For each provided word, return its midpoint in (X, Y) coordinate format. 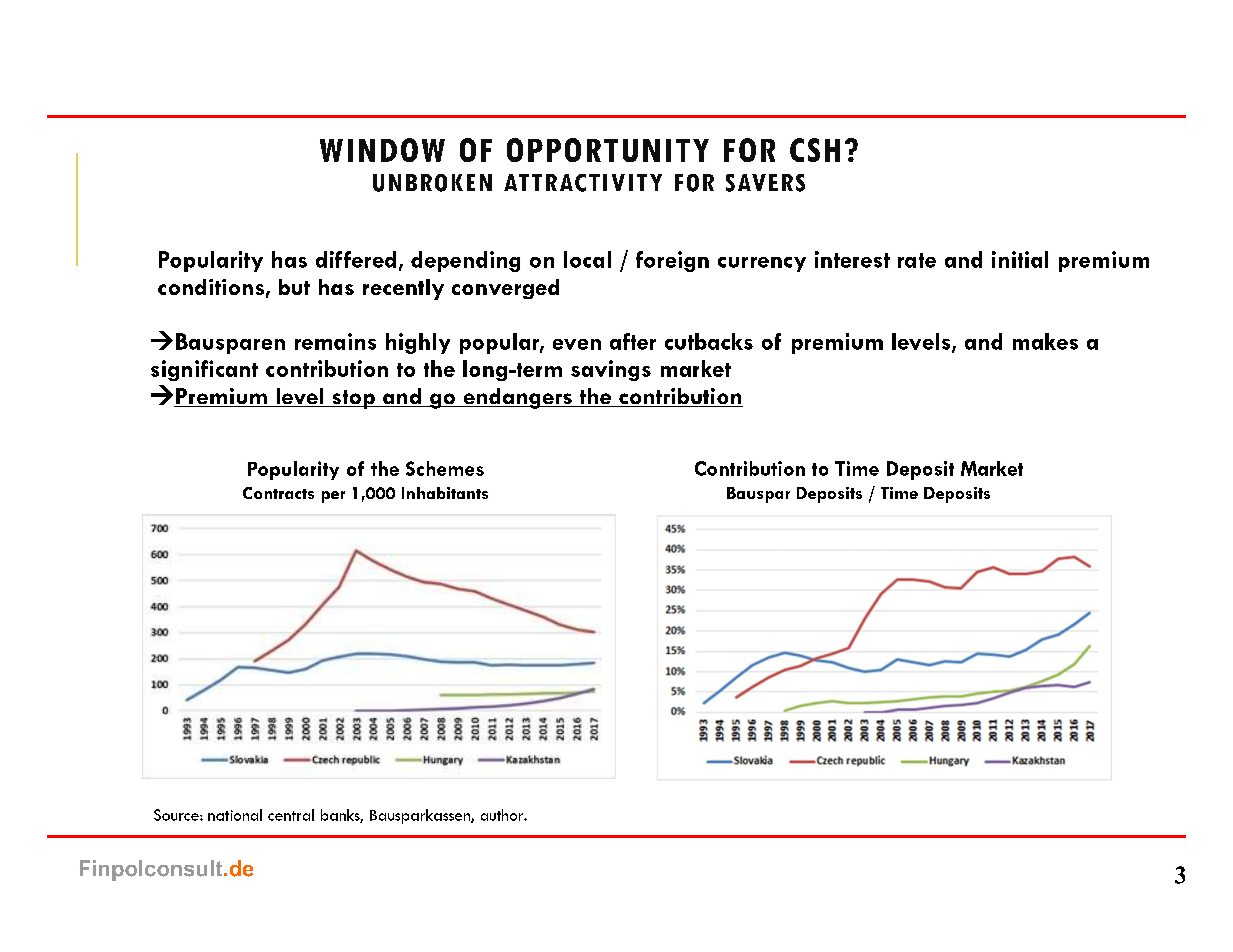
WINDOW (382, 150)
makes (1045, 341)
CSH (815, 150)
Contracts (278, 493)
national (235, 815)
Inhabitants (445, 493)
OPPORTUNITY (608, 150)
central (291, 815)
